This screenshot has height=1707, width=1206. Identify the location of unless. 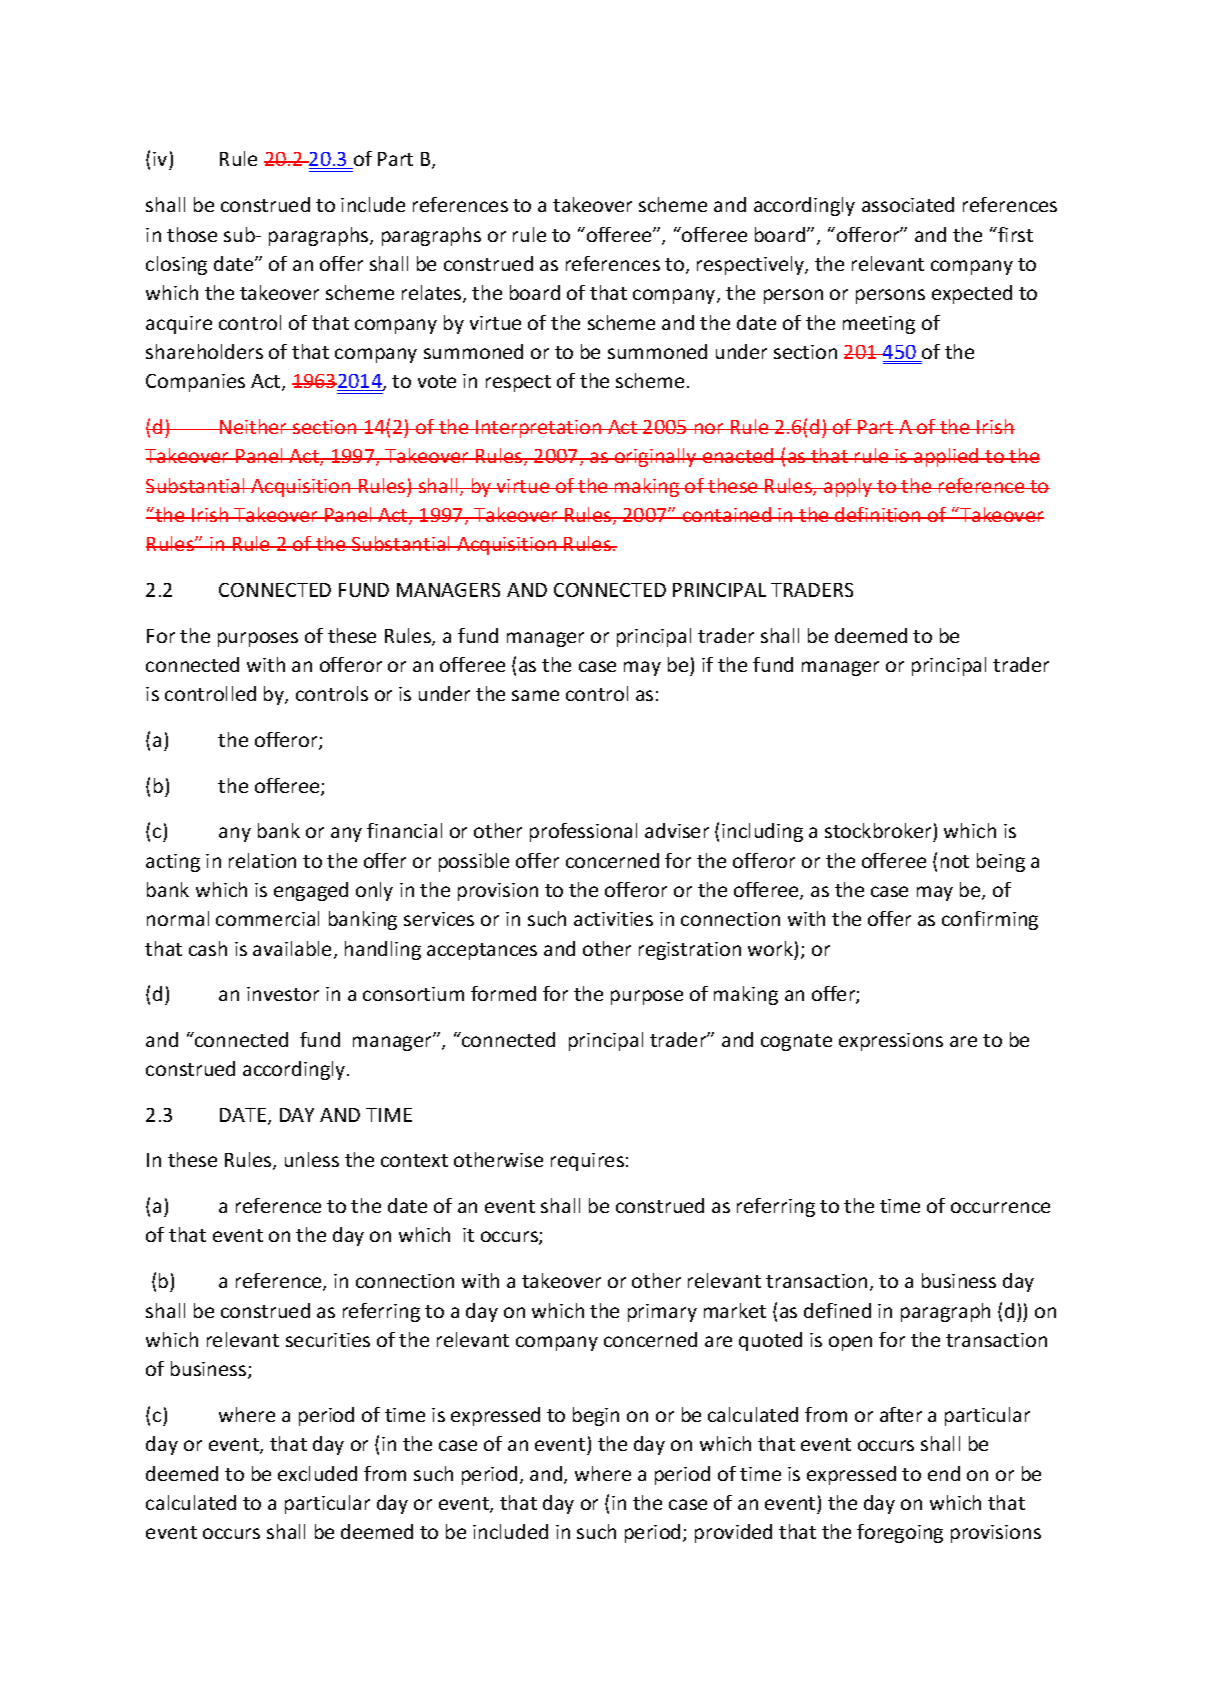
(312, 1159).
